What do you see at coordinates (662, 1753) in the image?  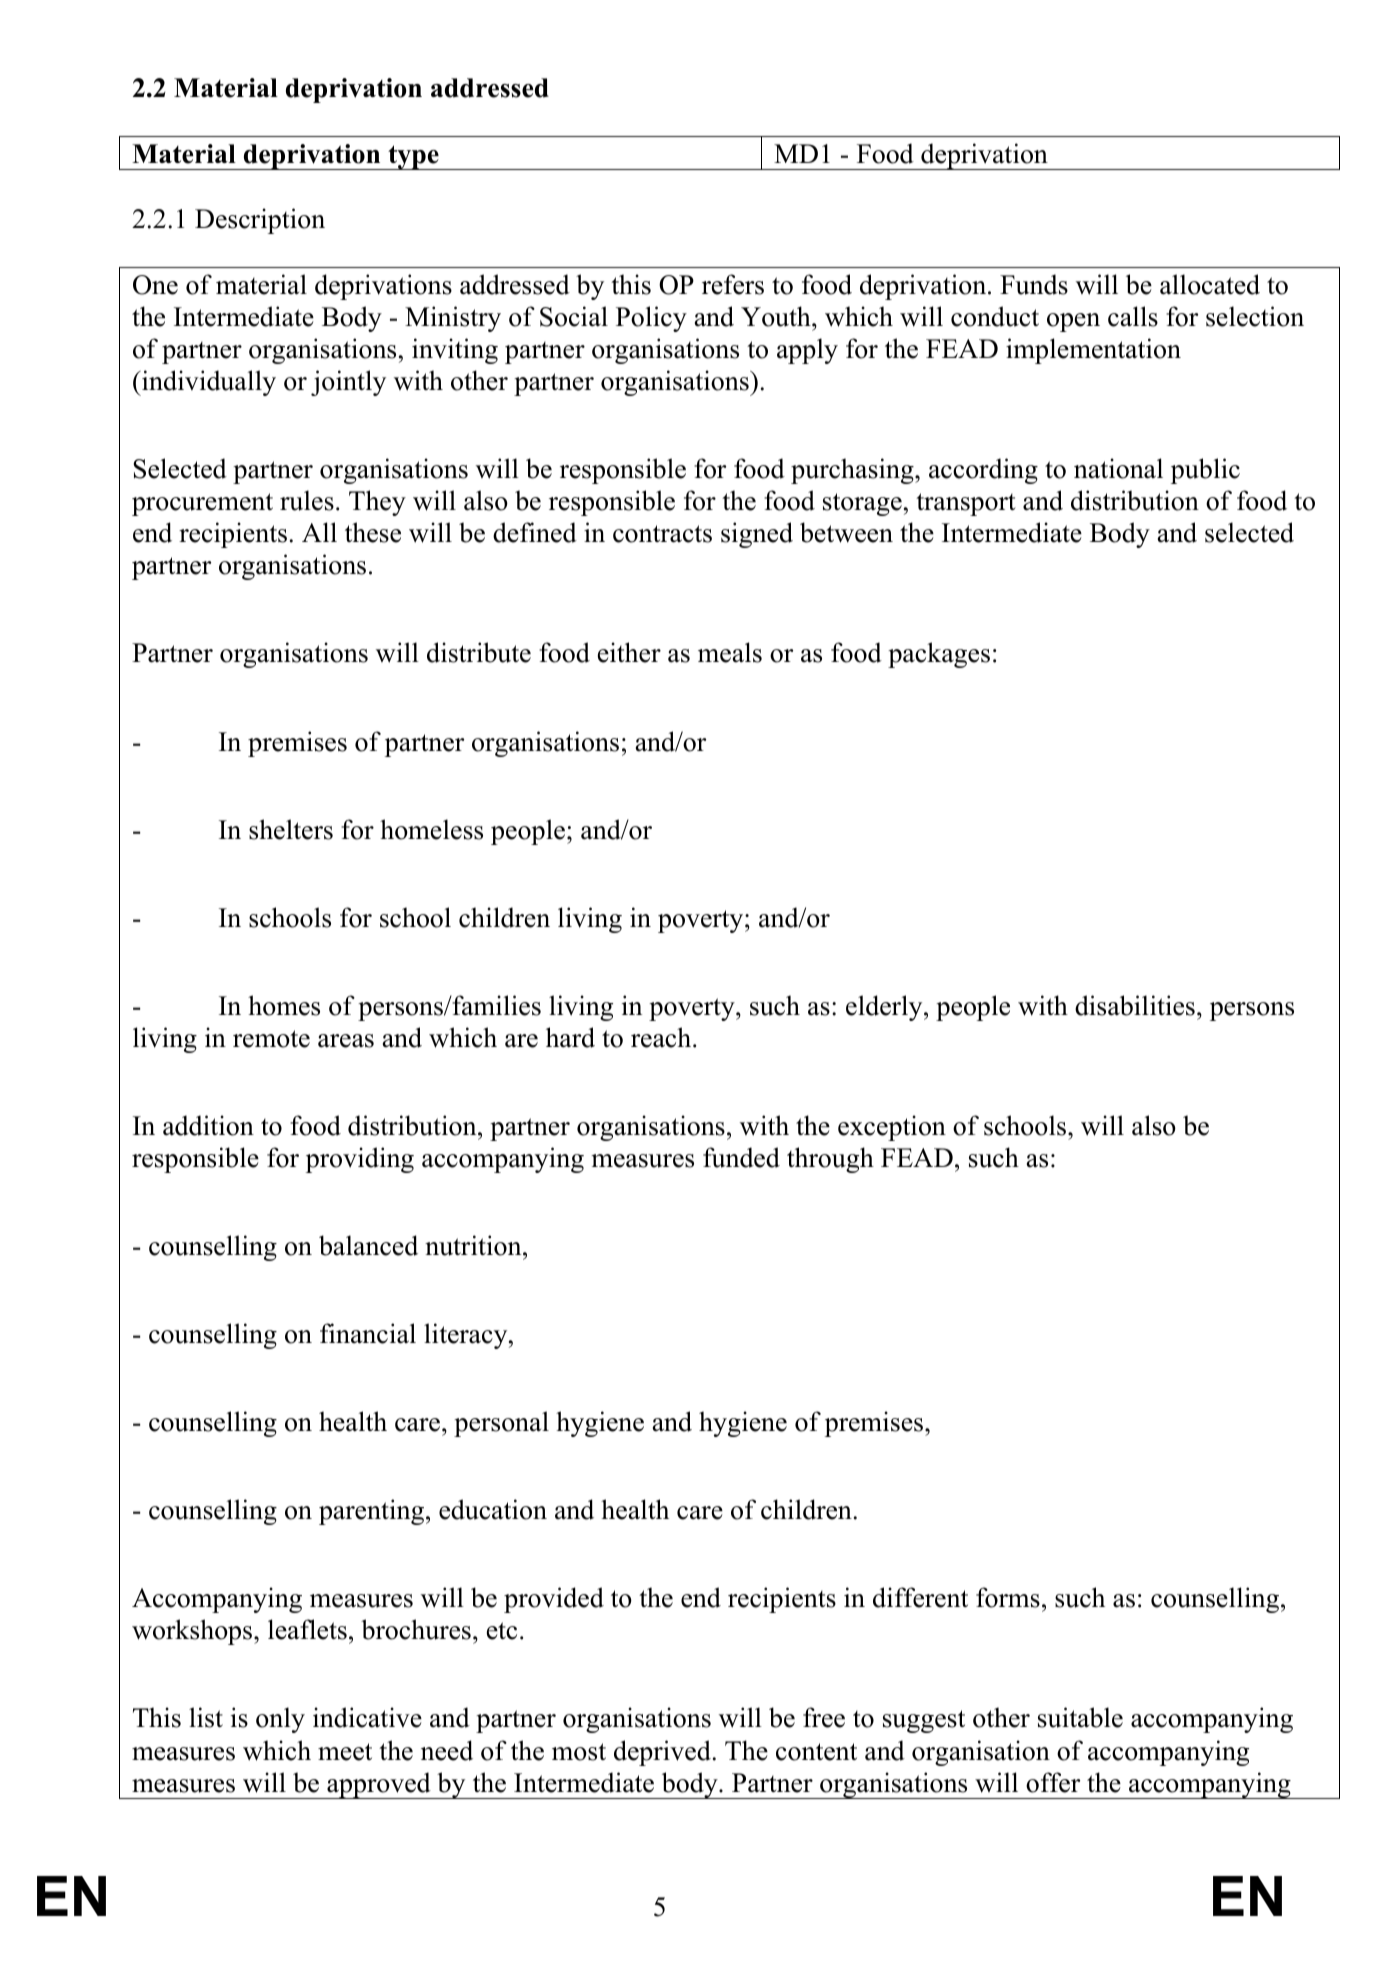 I see `deprived` at bounding box center [662, 1753].
